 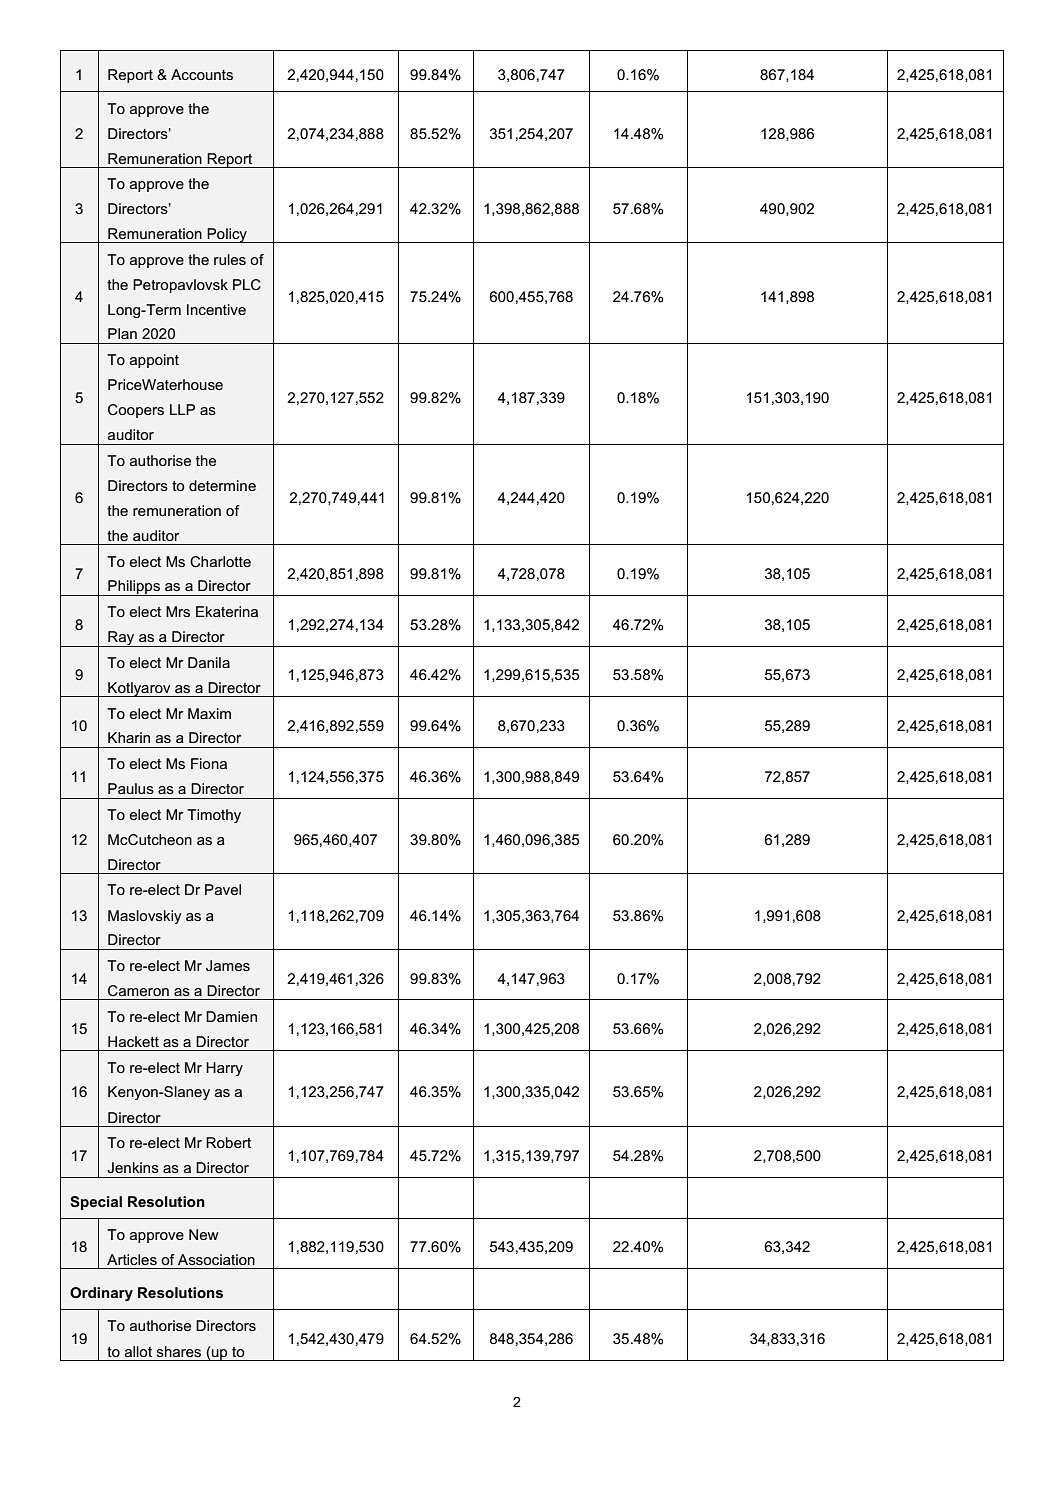 What do you see at coordinates (227, 235) in the page?
I see `Policy` at bounding box center [227, 235].
